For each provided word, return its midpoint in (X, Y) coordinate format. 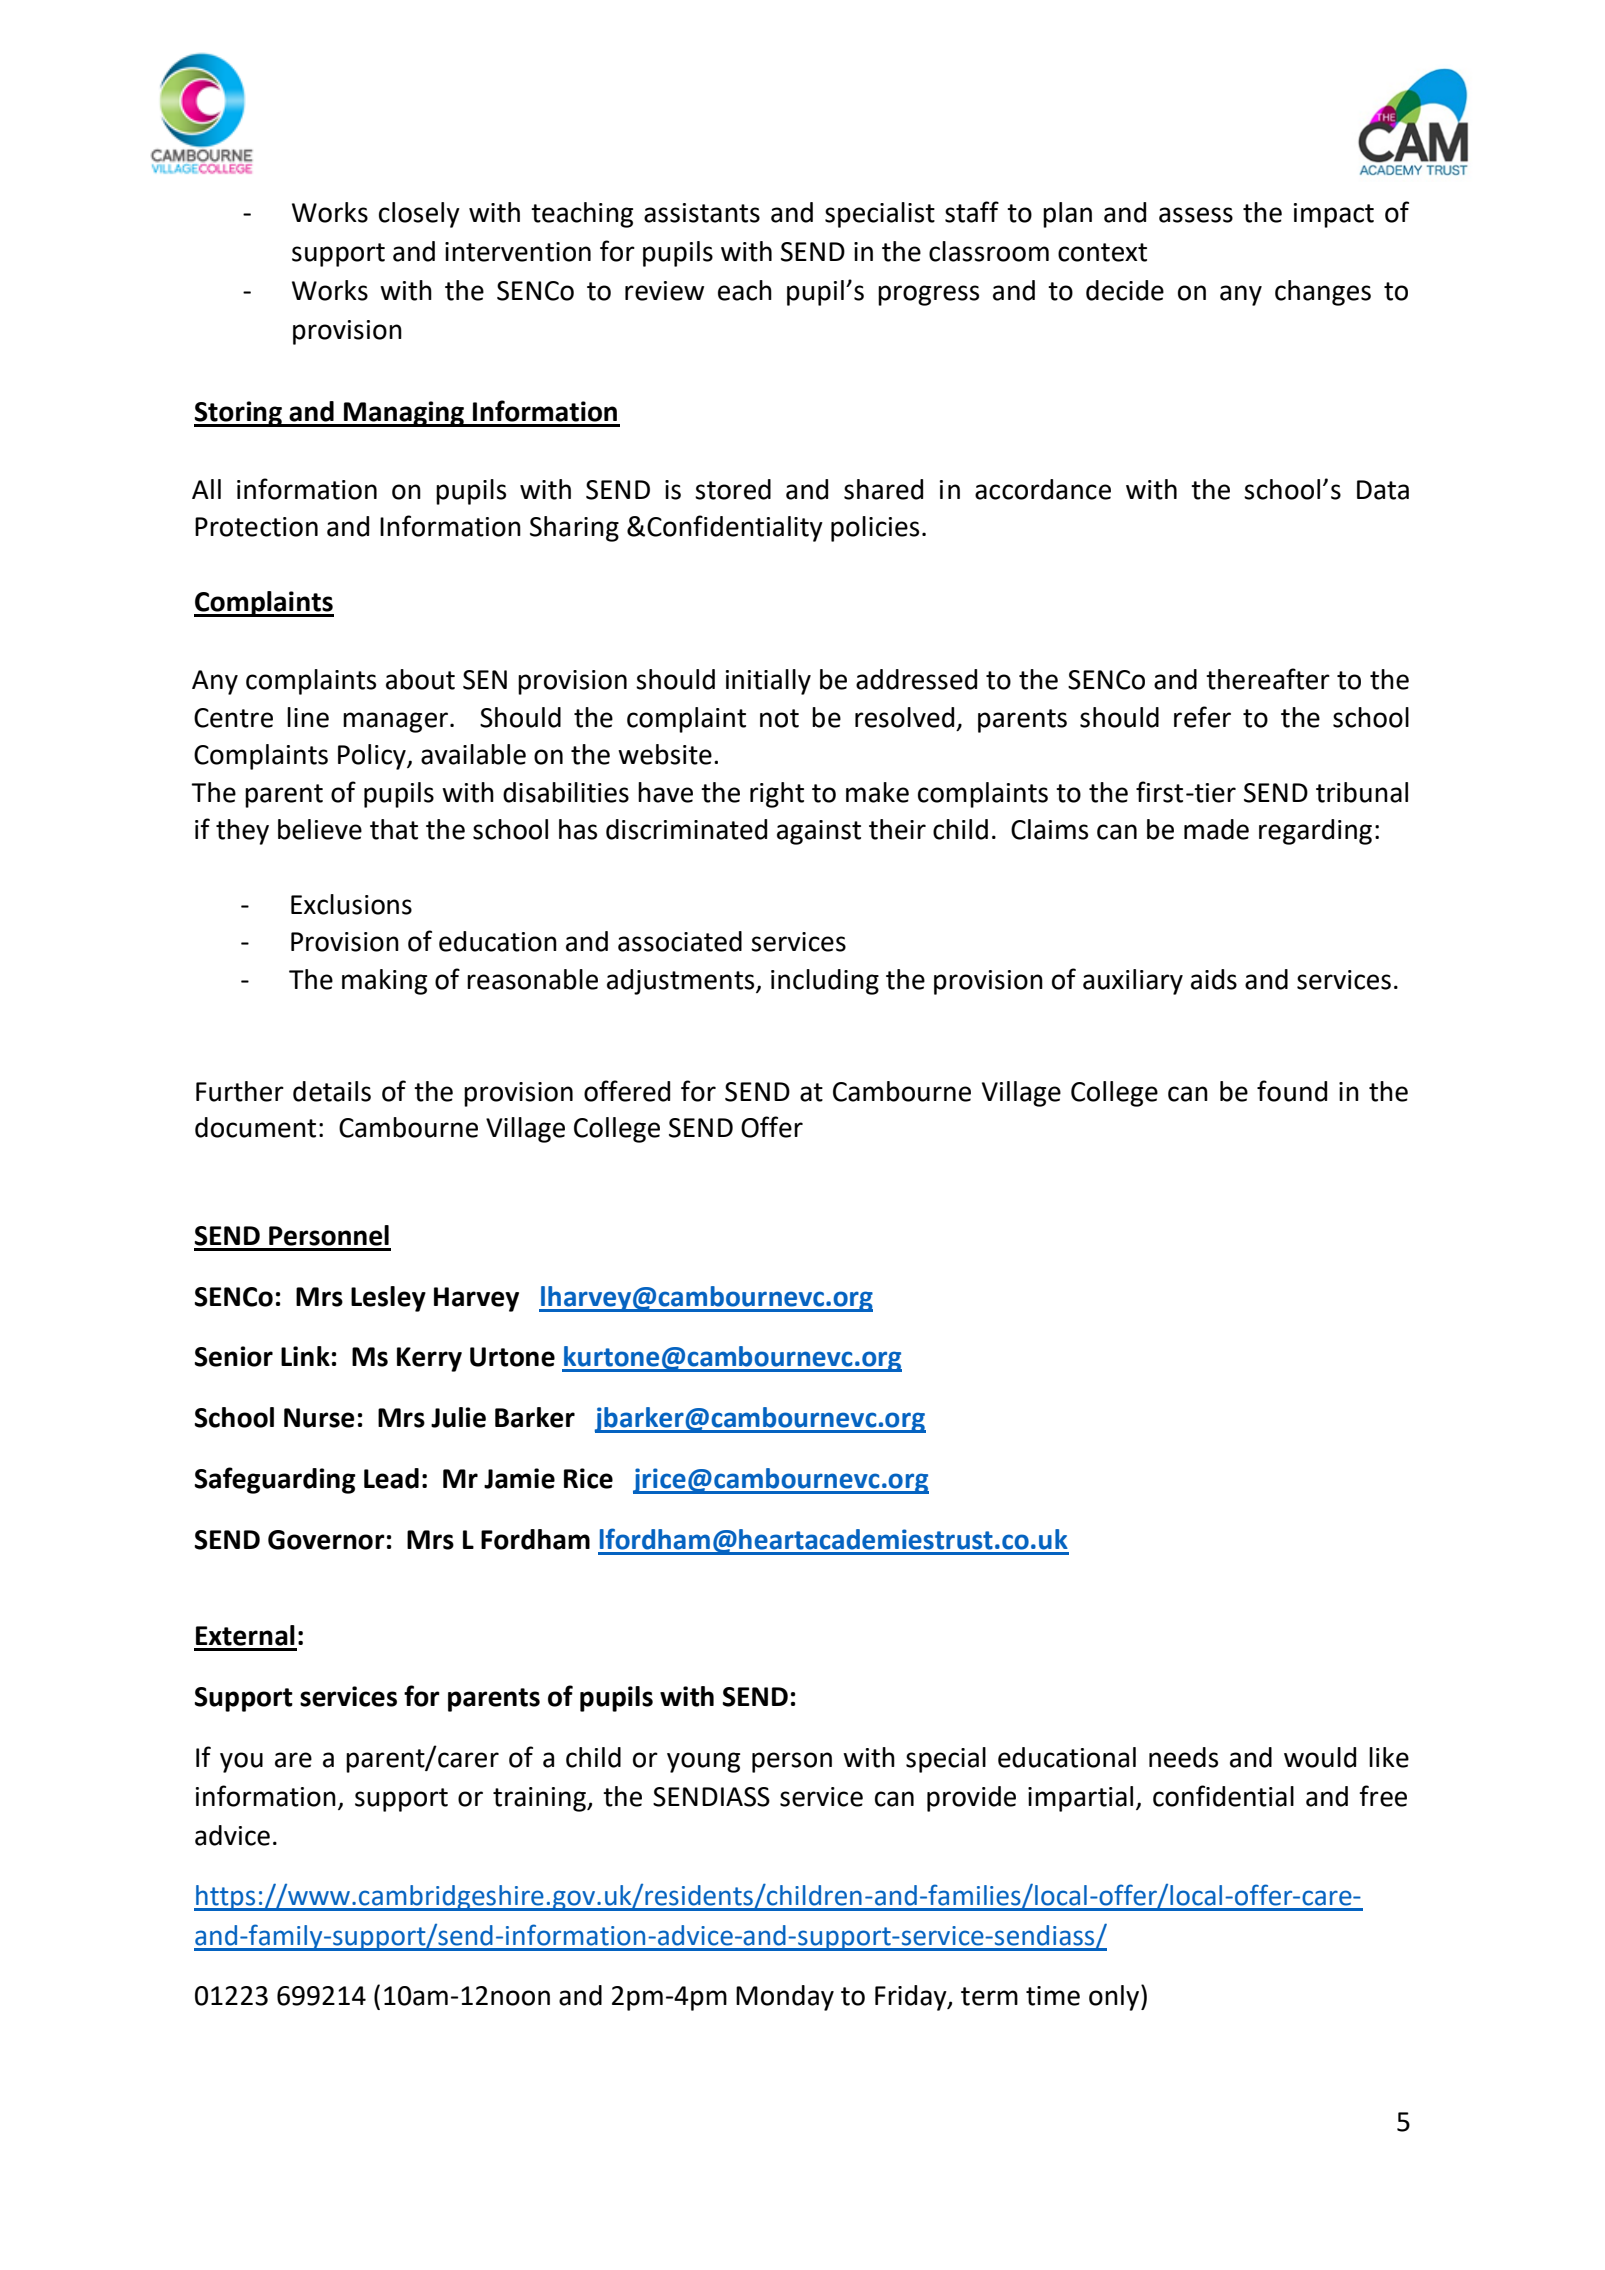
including (825, 982)
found (1292, 1091)
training (540, 1799)
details (332, 1091)
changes (1323, 293)
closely (419, 215)
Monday (785, 1998)
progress (928, 295)
